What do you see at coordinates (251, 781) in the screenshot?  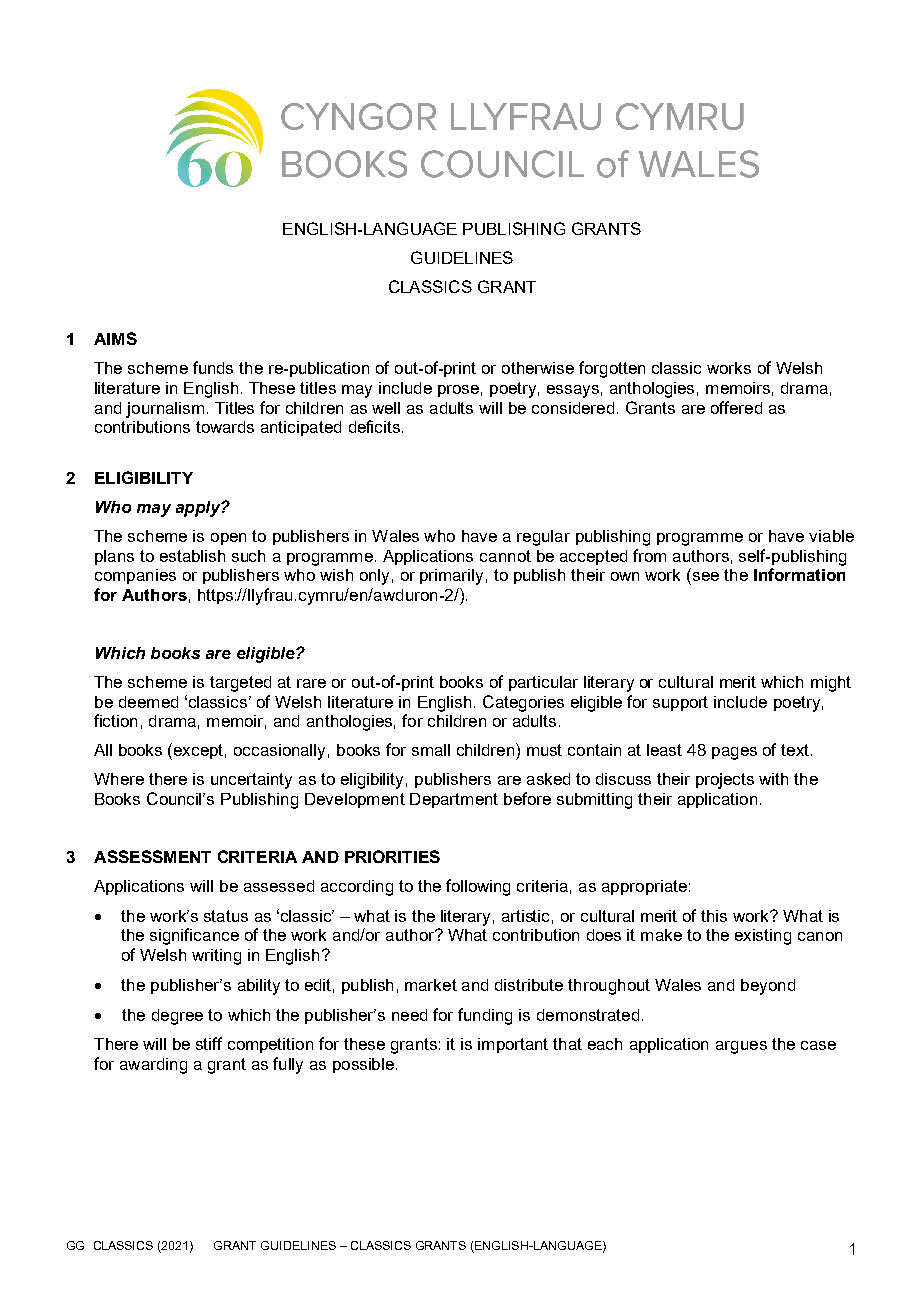 I see `uncertainty` at bounding box center [251, 781].
